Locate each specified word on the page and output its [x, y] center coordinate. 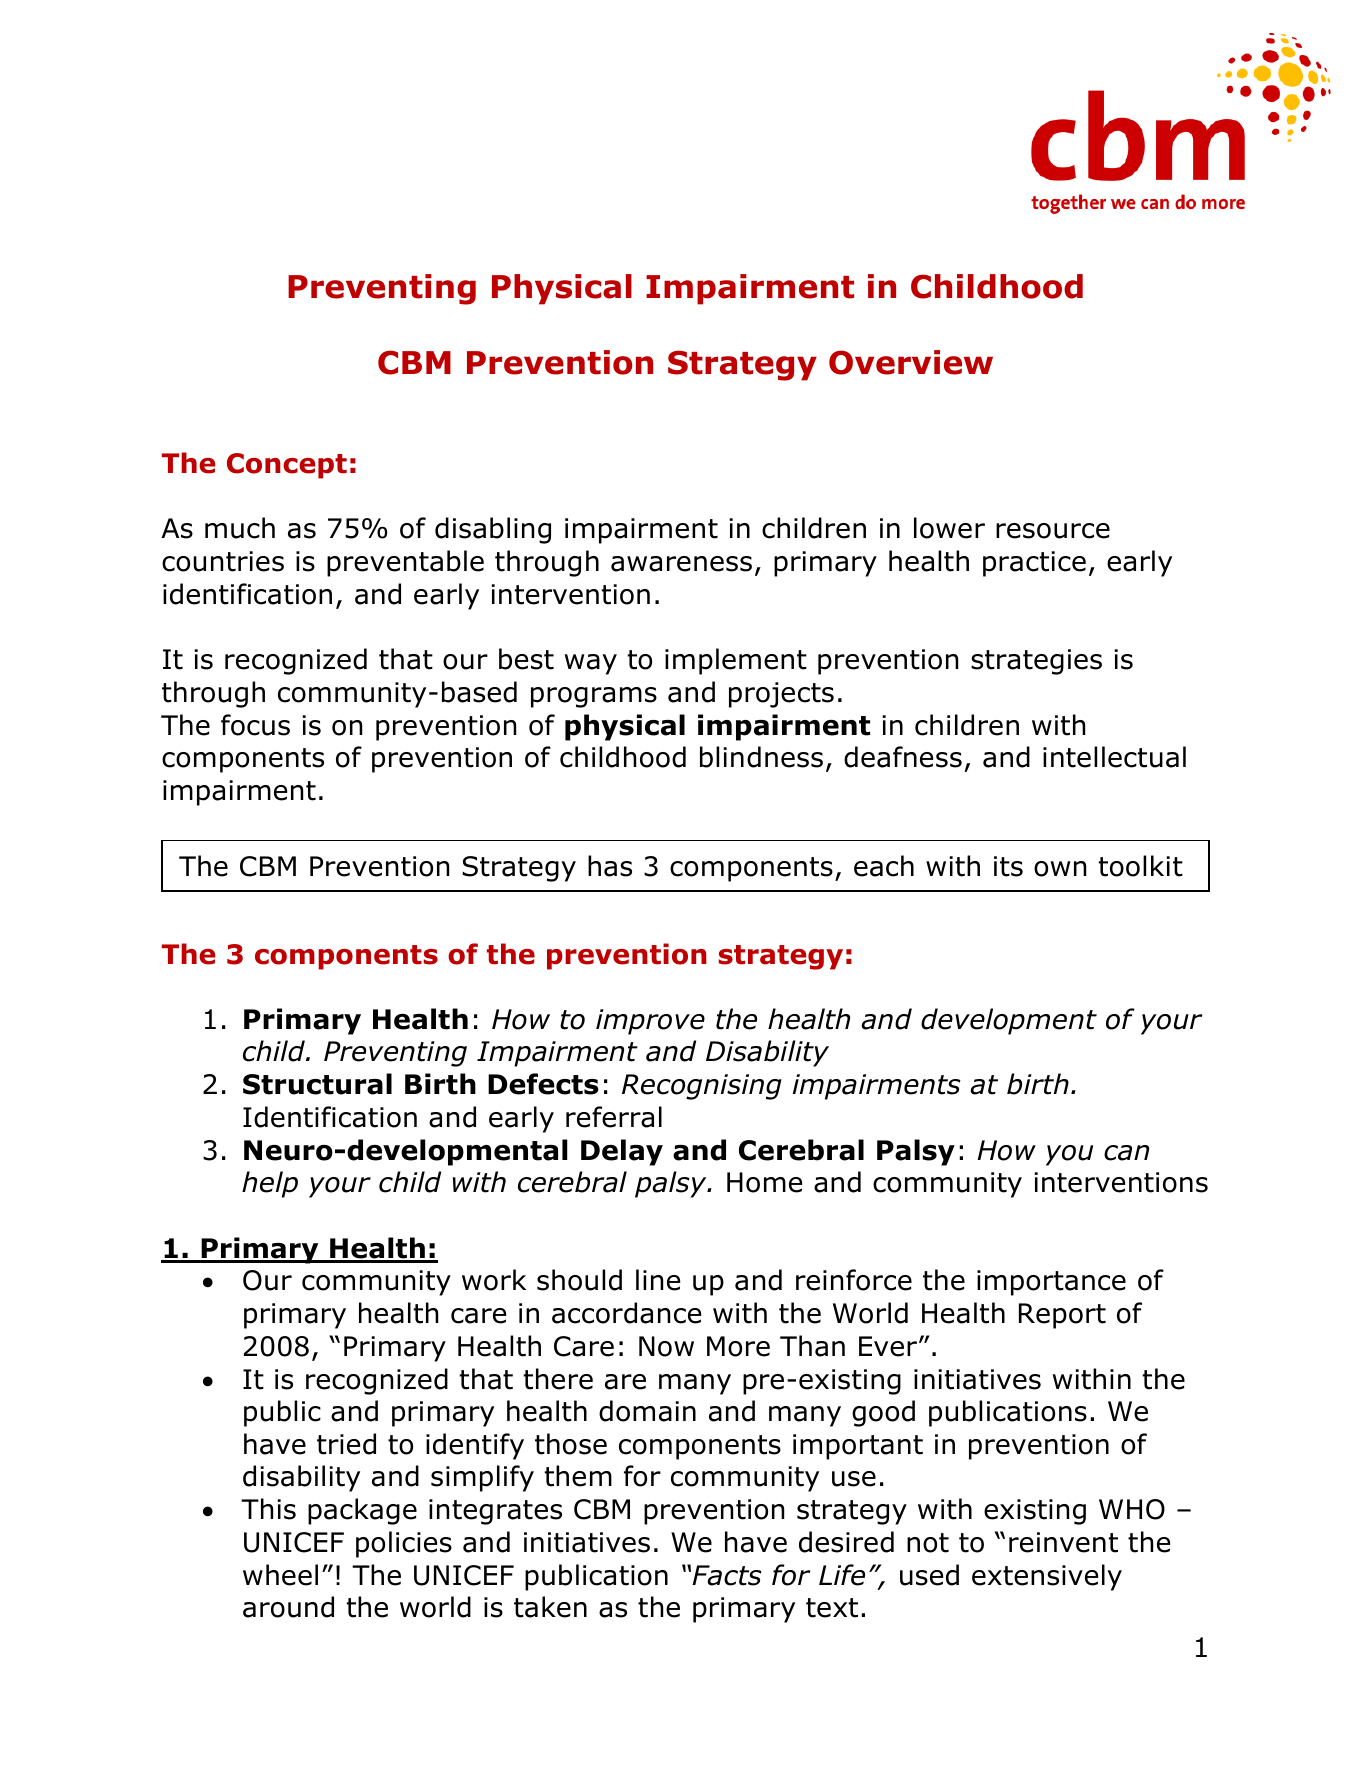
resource [1053, 531]
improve [650, 1022]
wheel [280, 1575]
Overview [911, 362]
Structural [317, 1084]
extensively [1047, 1577]
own [1060, 869]
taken [550, 1607]
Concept [287, 466]
